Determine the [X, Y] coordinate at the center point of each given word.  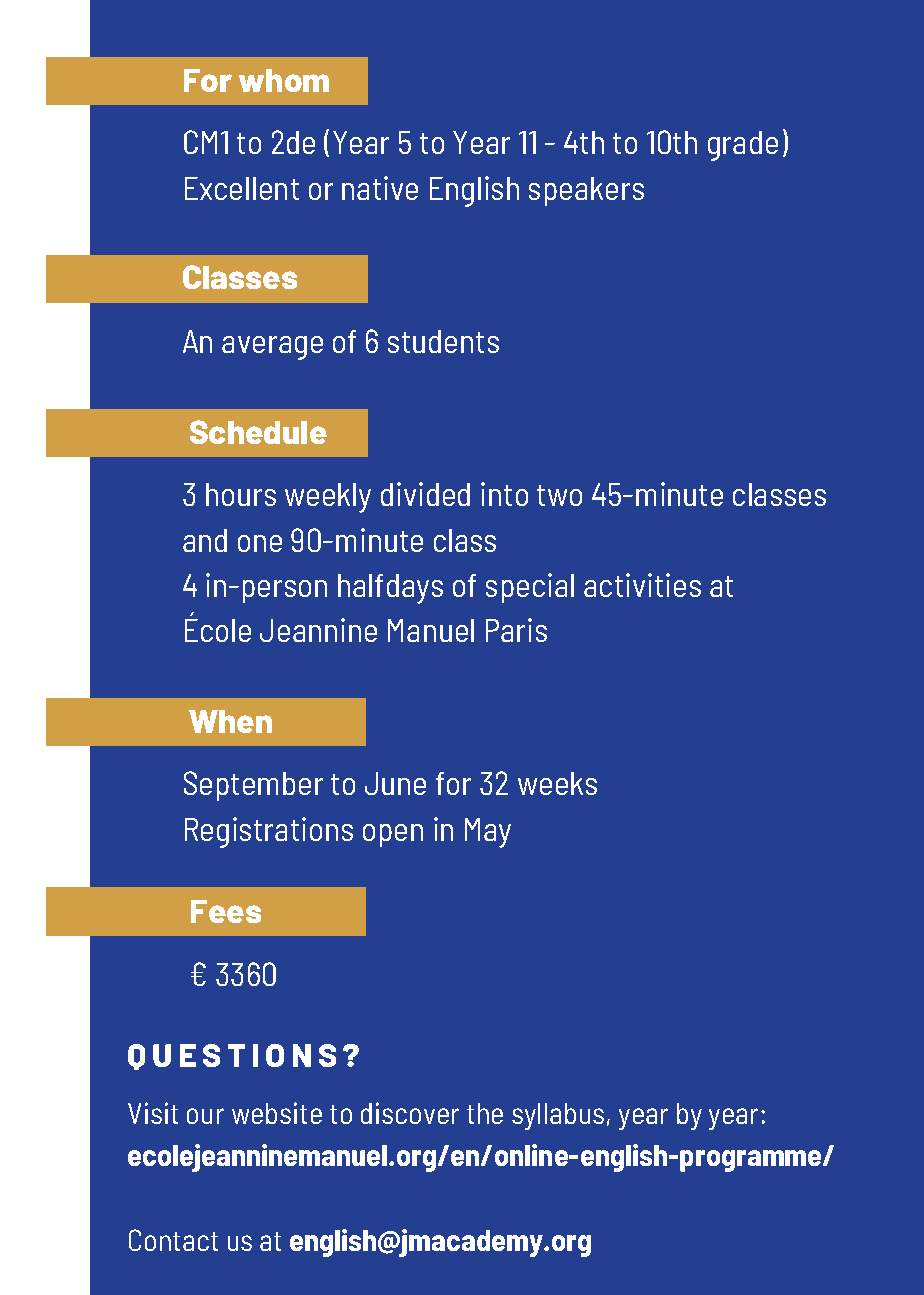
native [380, 188]
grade [743, 146]
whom [284, 80]
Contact [173, 1240]
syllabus [558, 1116]
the [485, 1113]
